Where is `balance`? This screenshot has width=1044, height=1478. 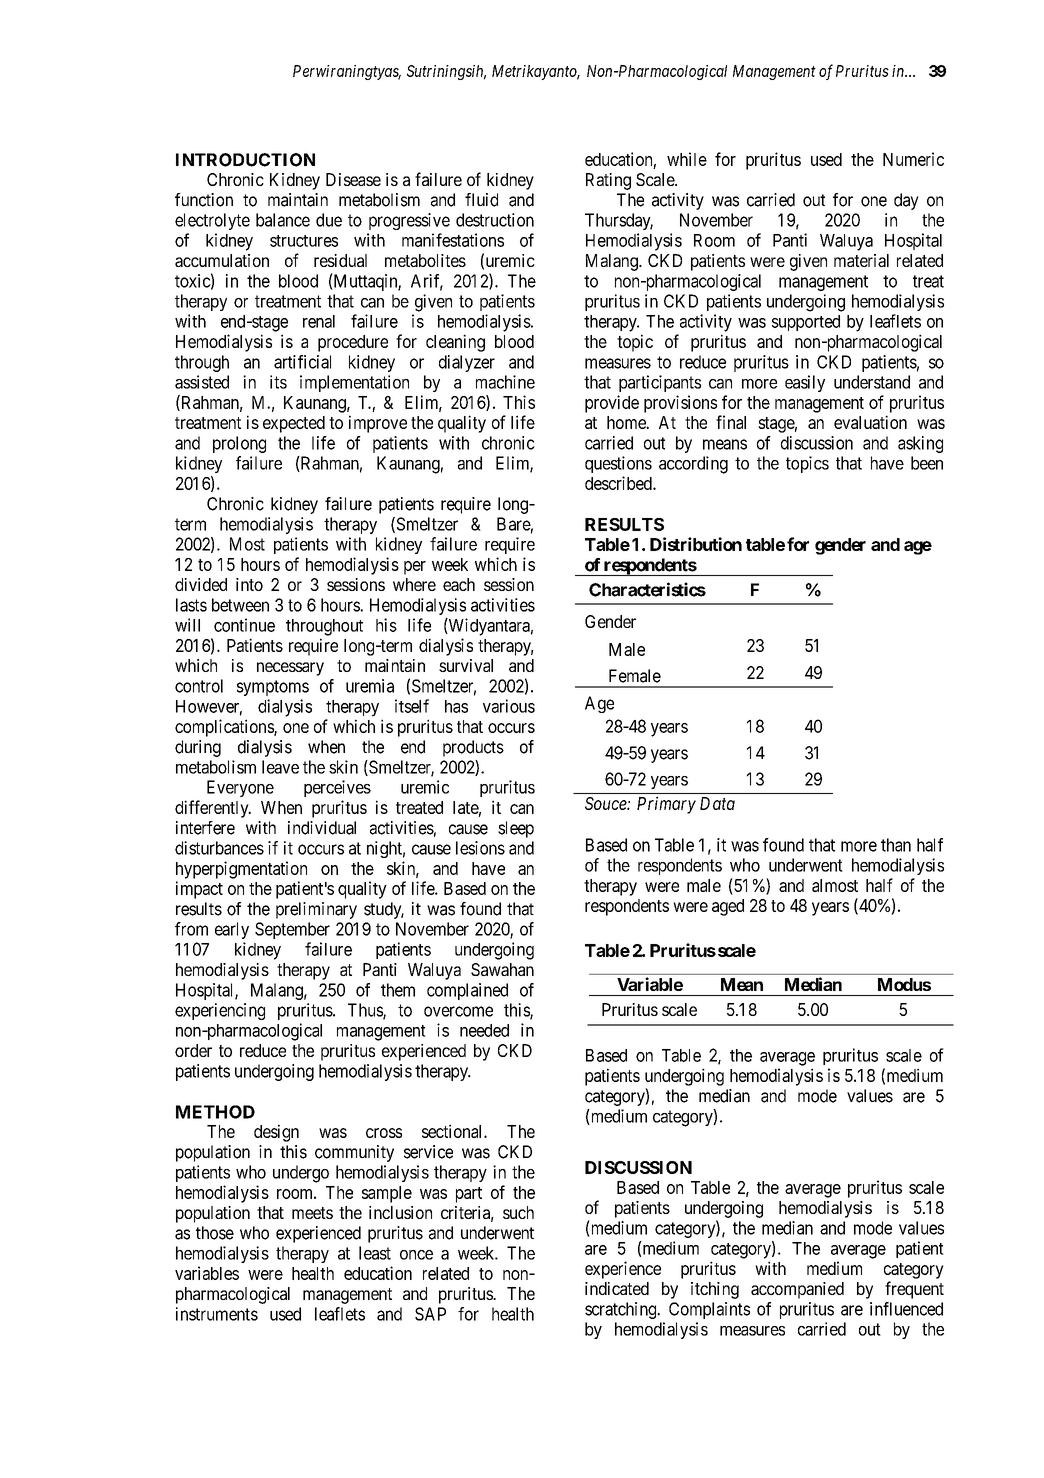 balance is located at coordinates (283, 220).
